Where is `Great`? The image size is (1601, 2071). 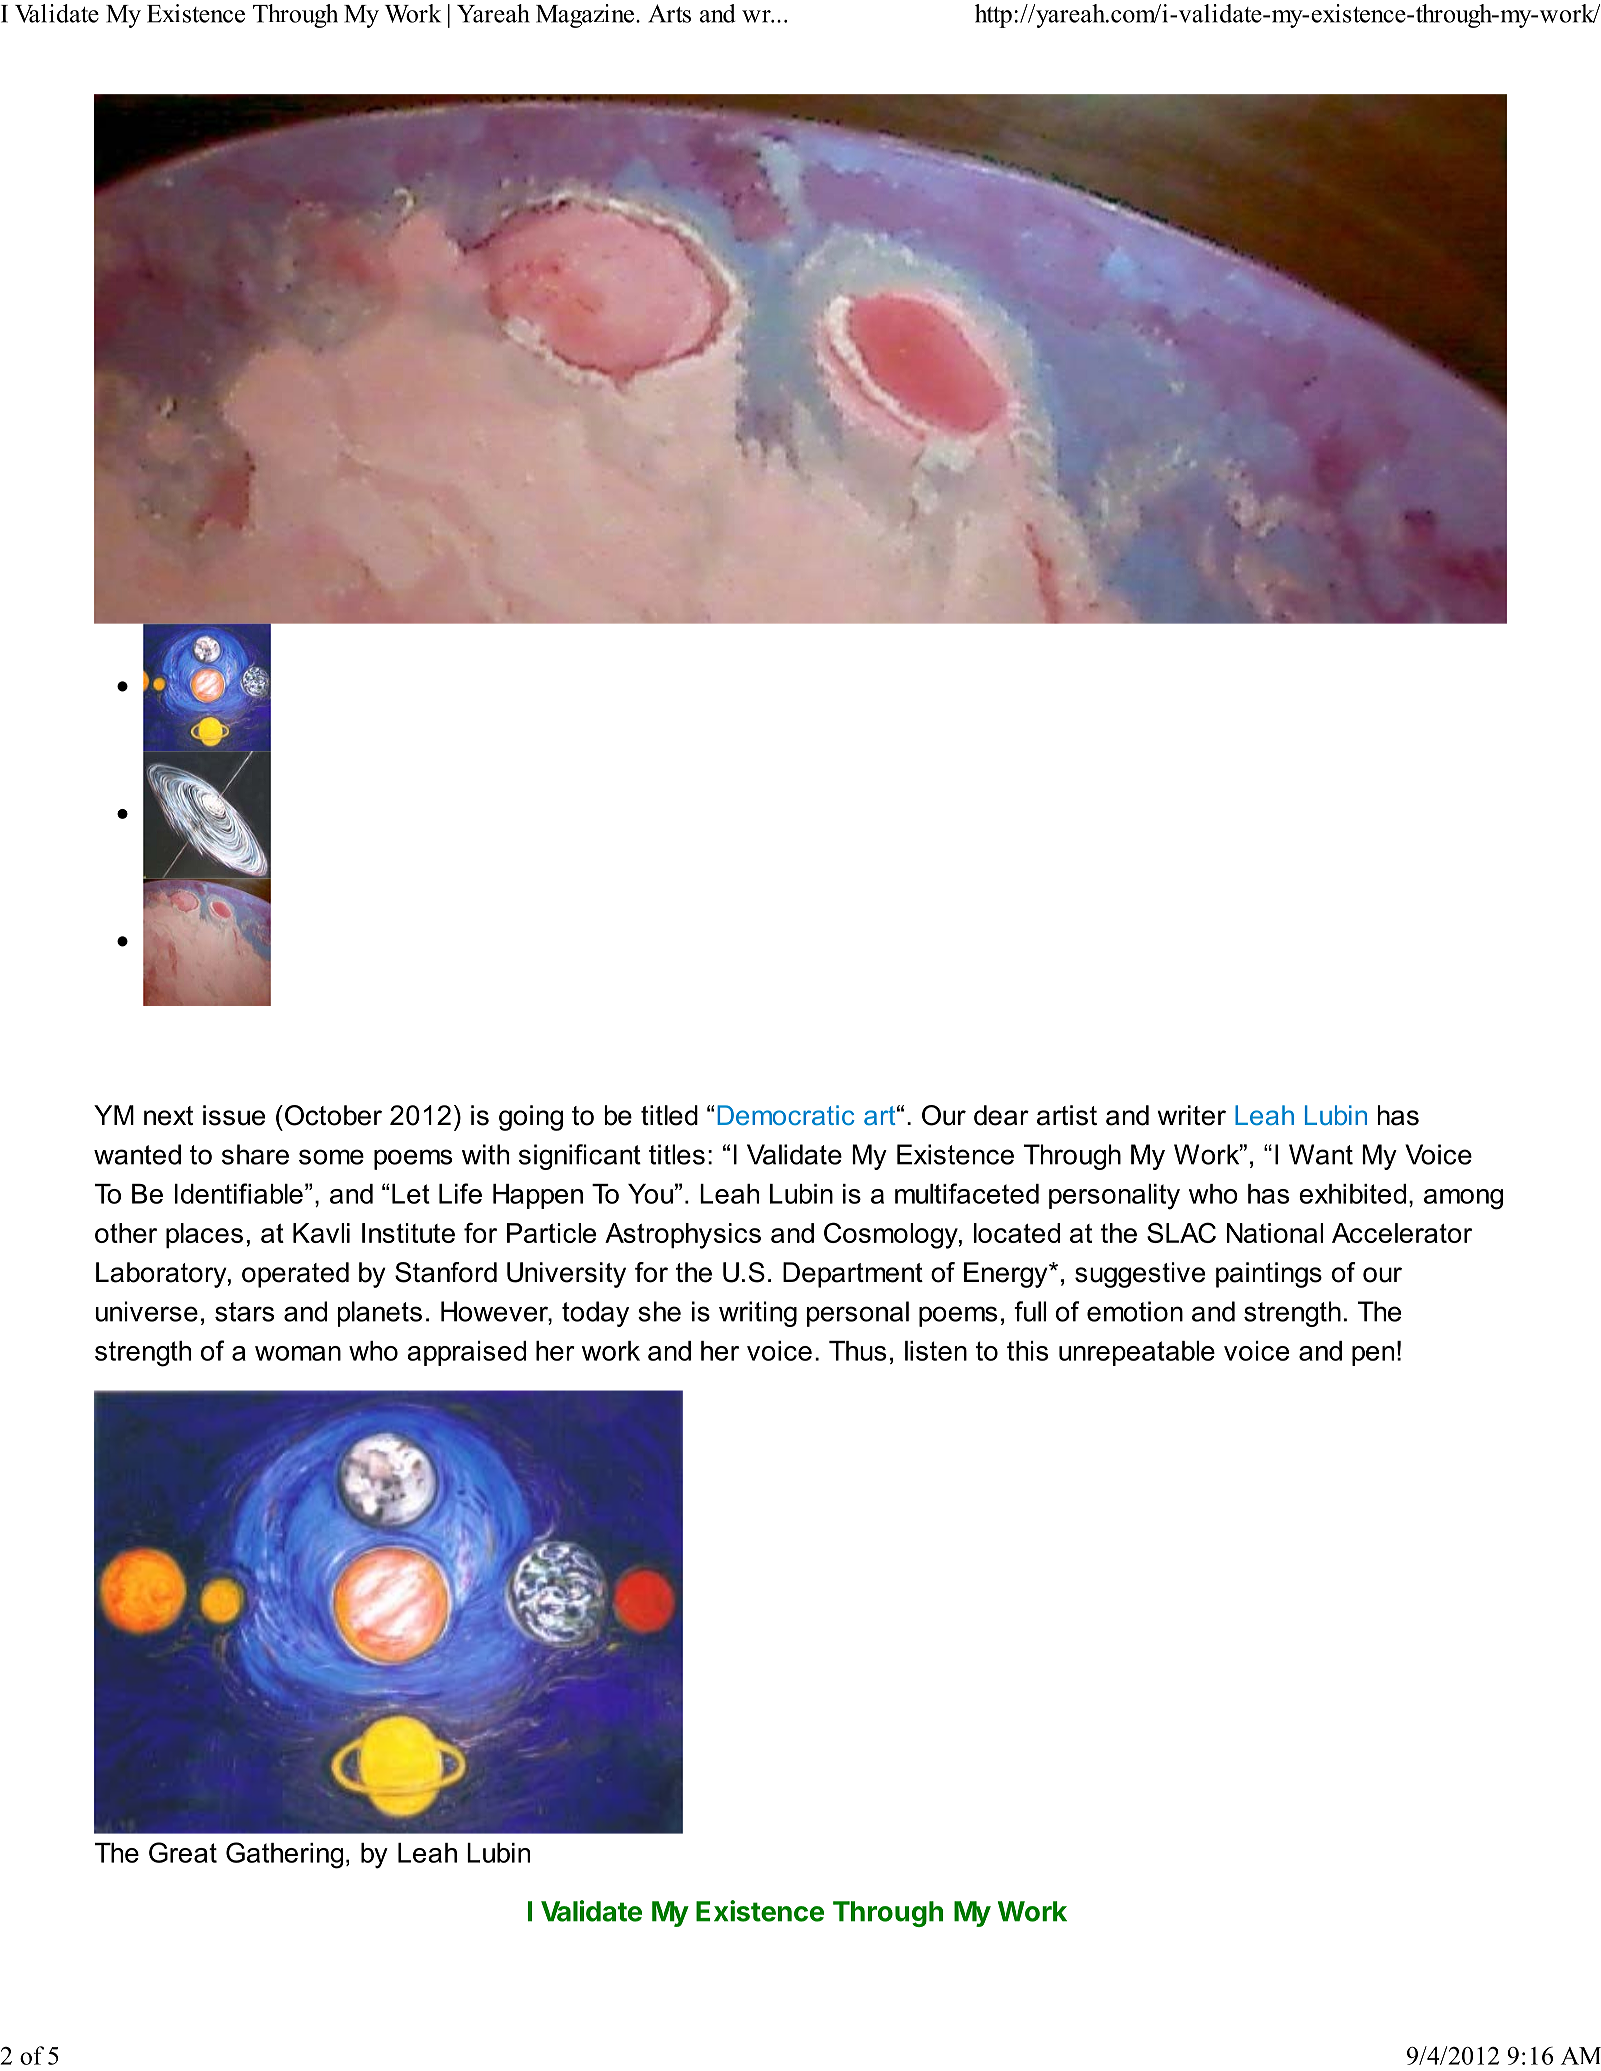
Great is located at coordinates (183, 1852).
